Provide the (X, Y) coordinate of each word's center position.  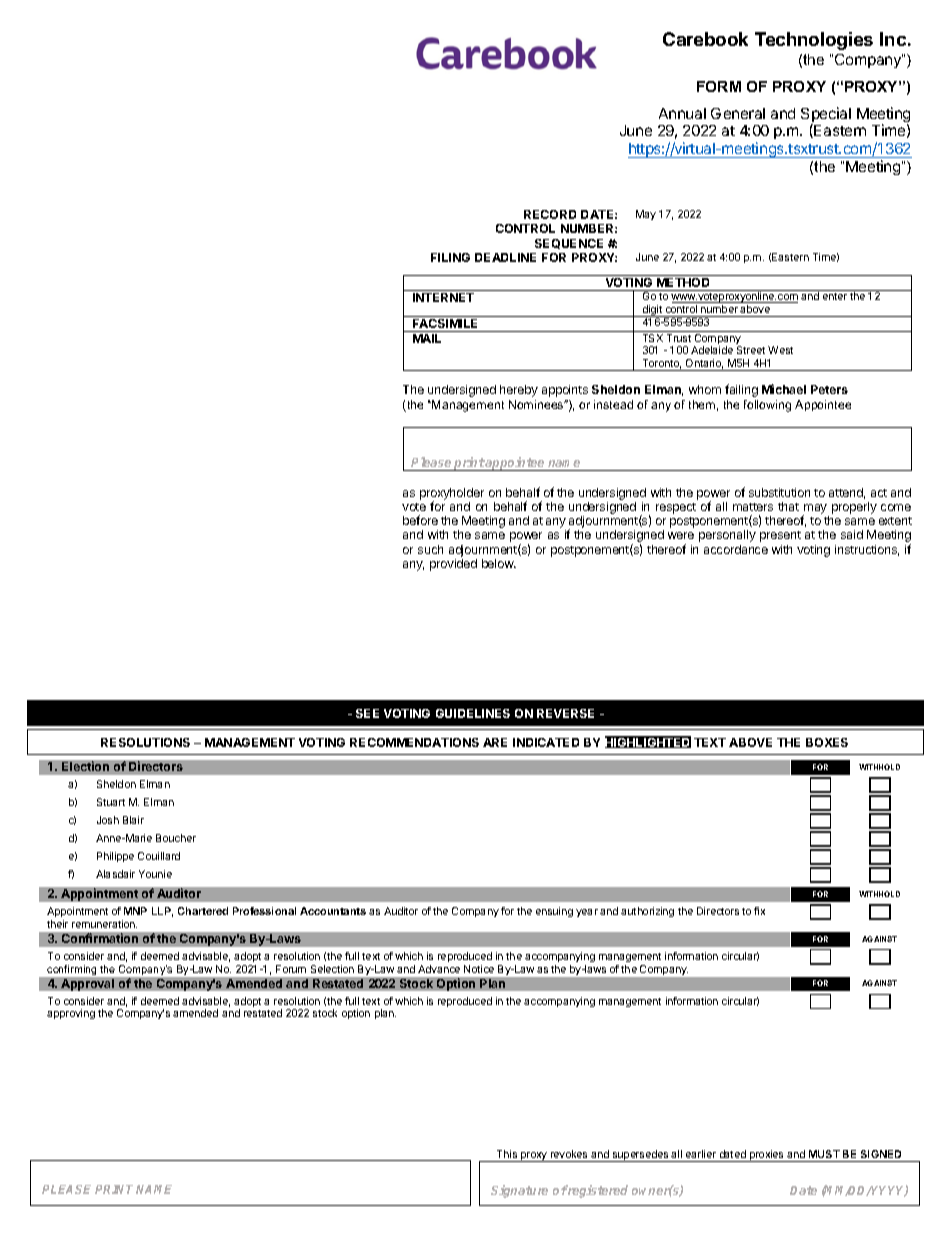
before (420, 520)
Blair (133, 820)
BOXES (827, 742)
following (767, 406)
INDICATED (546, 742)
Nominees (537, 404)
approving (71, 1014)
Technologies (814, 41)
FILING (450, 257)
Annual (682, 113)
